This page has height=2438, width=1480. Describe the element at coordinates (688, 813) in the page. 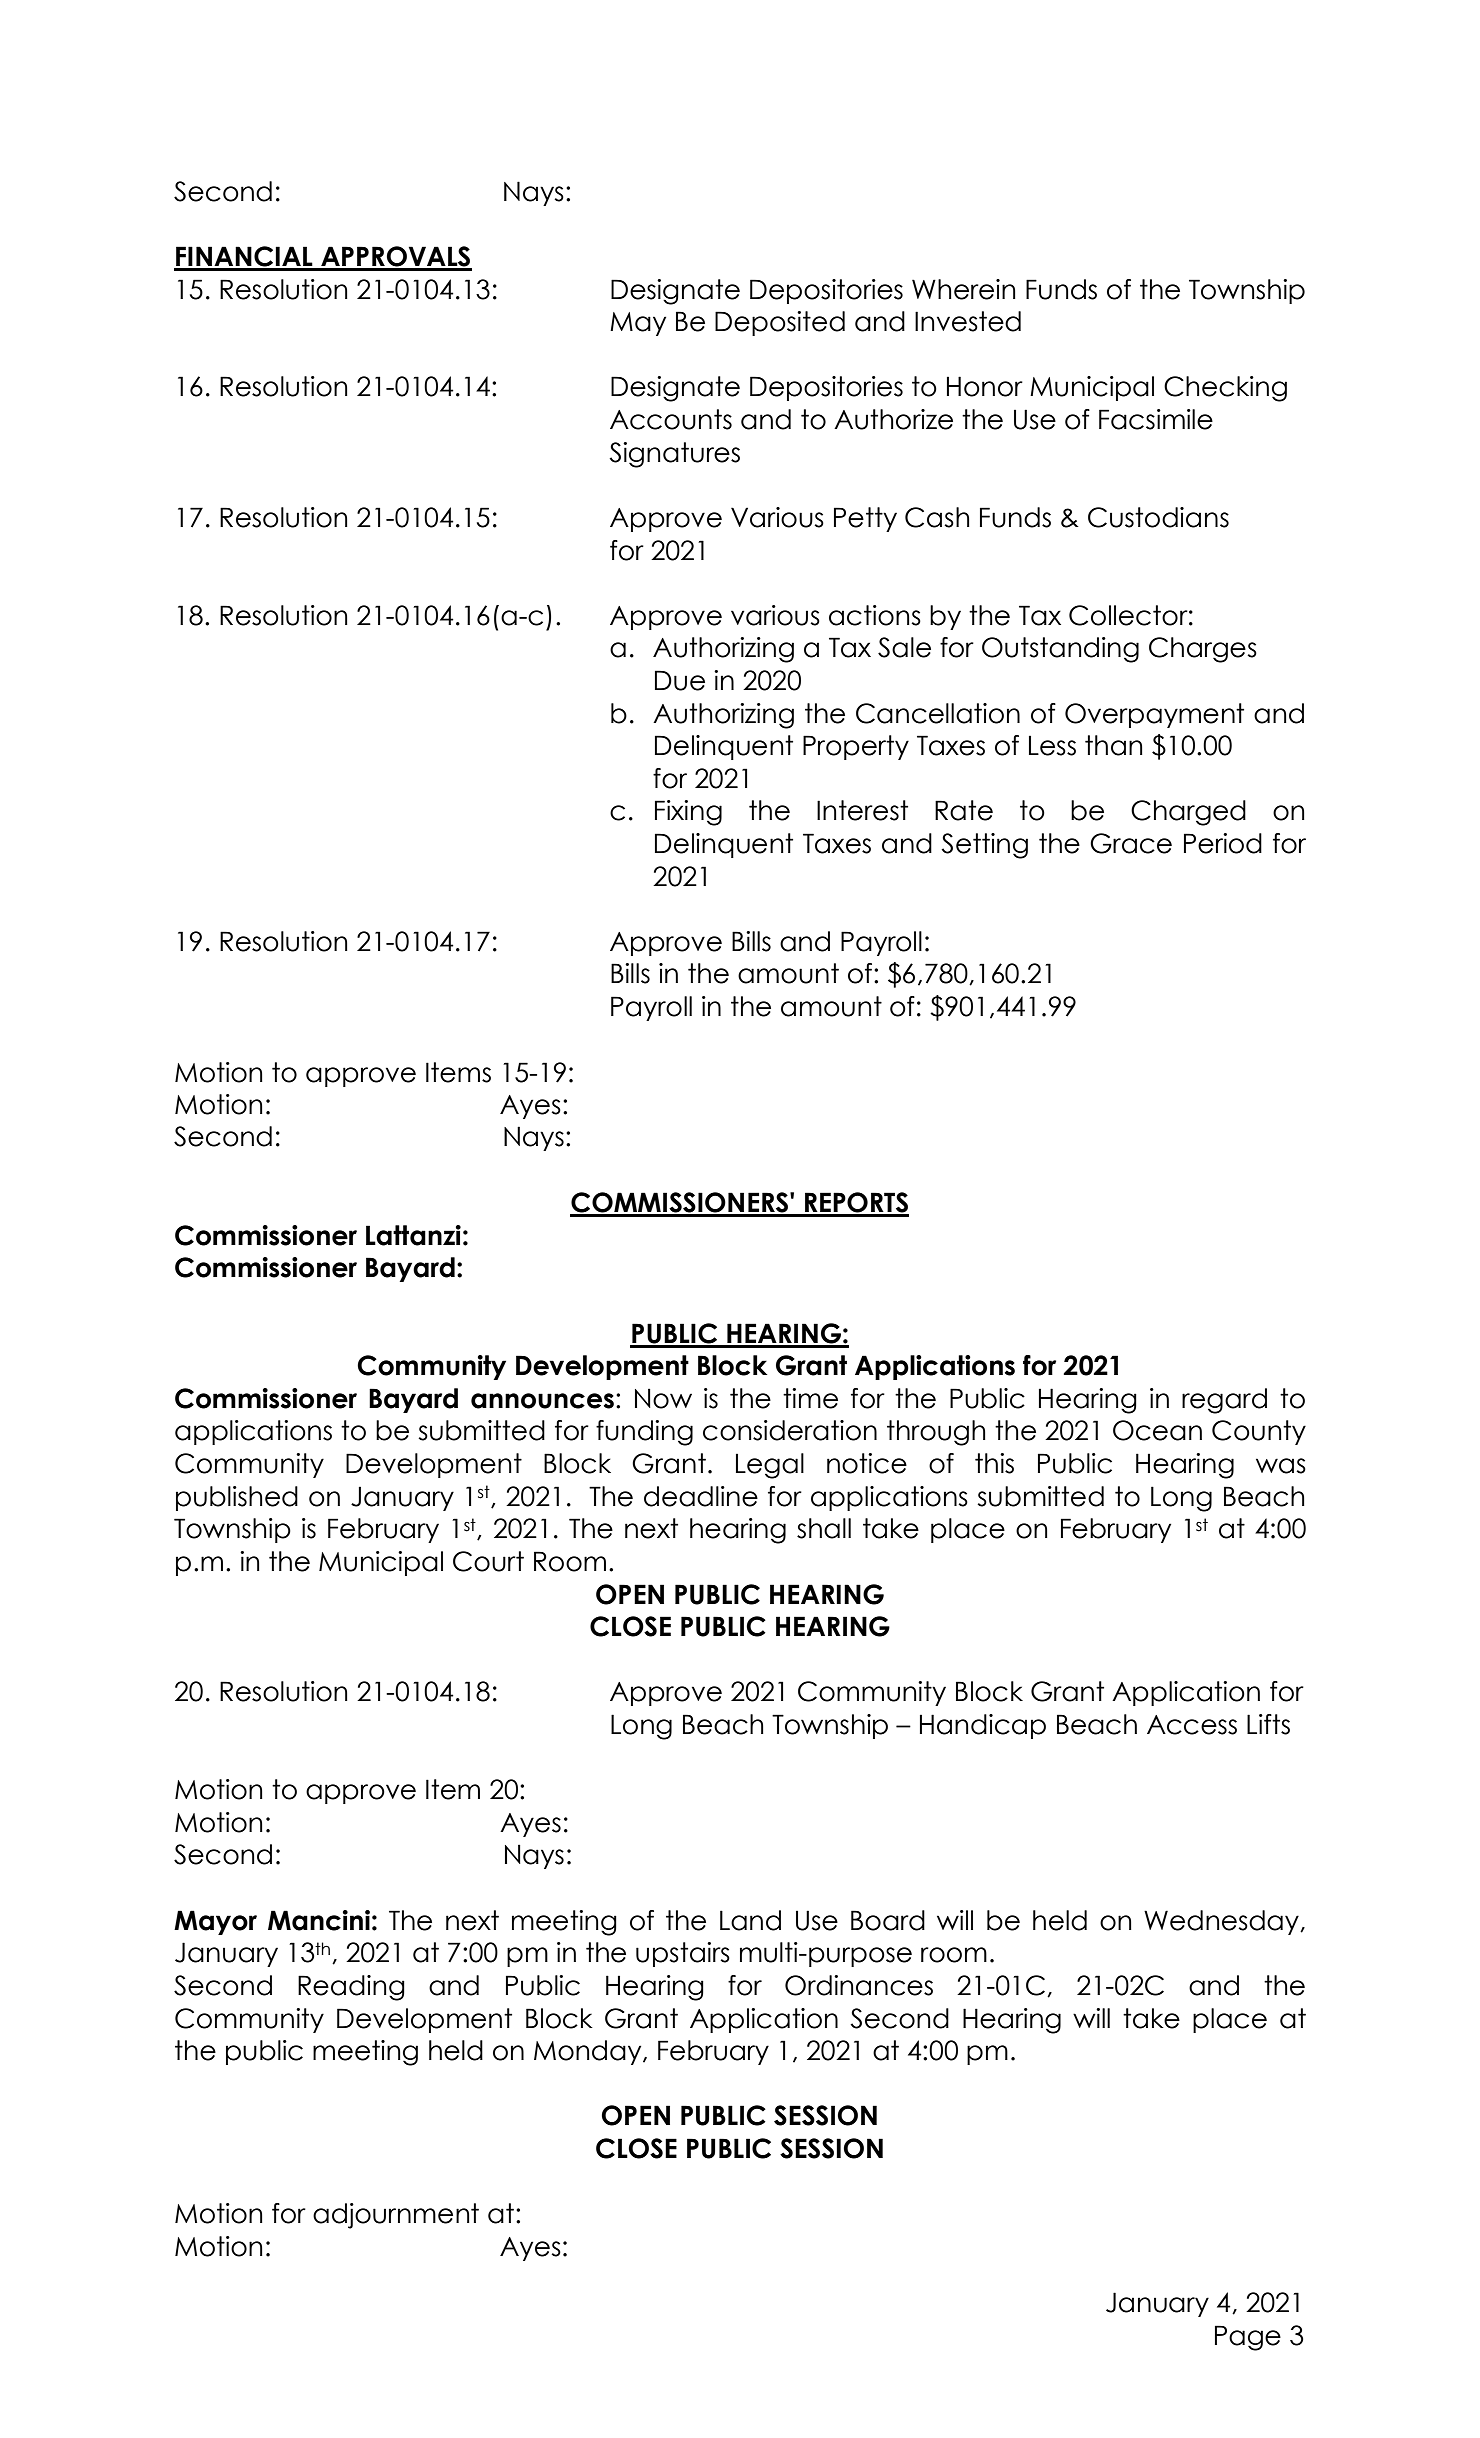

I see `Fixing` at that location.
